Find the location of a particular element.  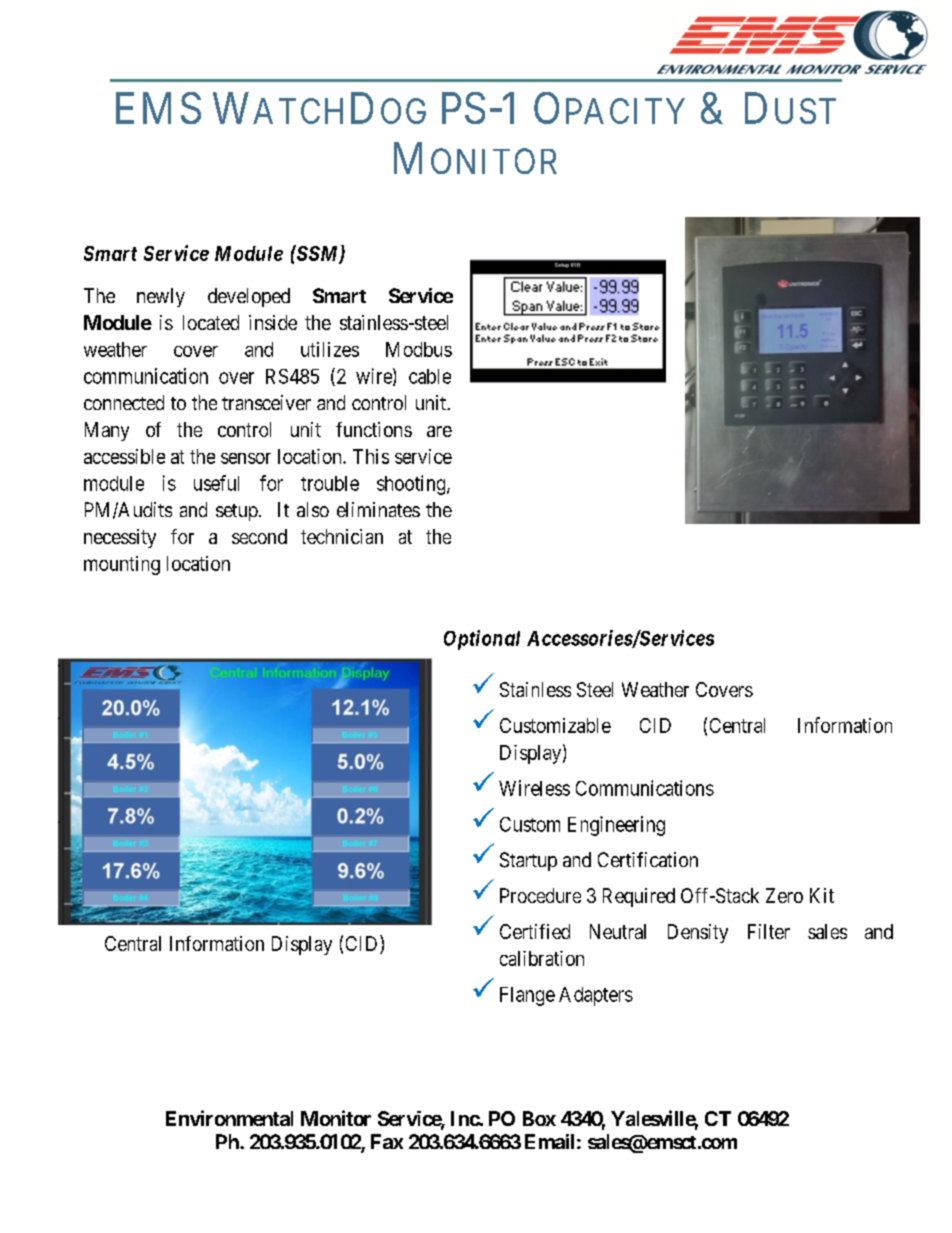

mounting is located at coordinates (122, 565).
